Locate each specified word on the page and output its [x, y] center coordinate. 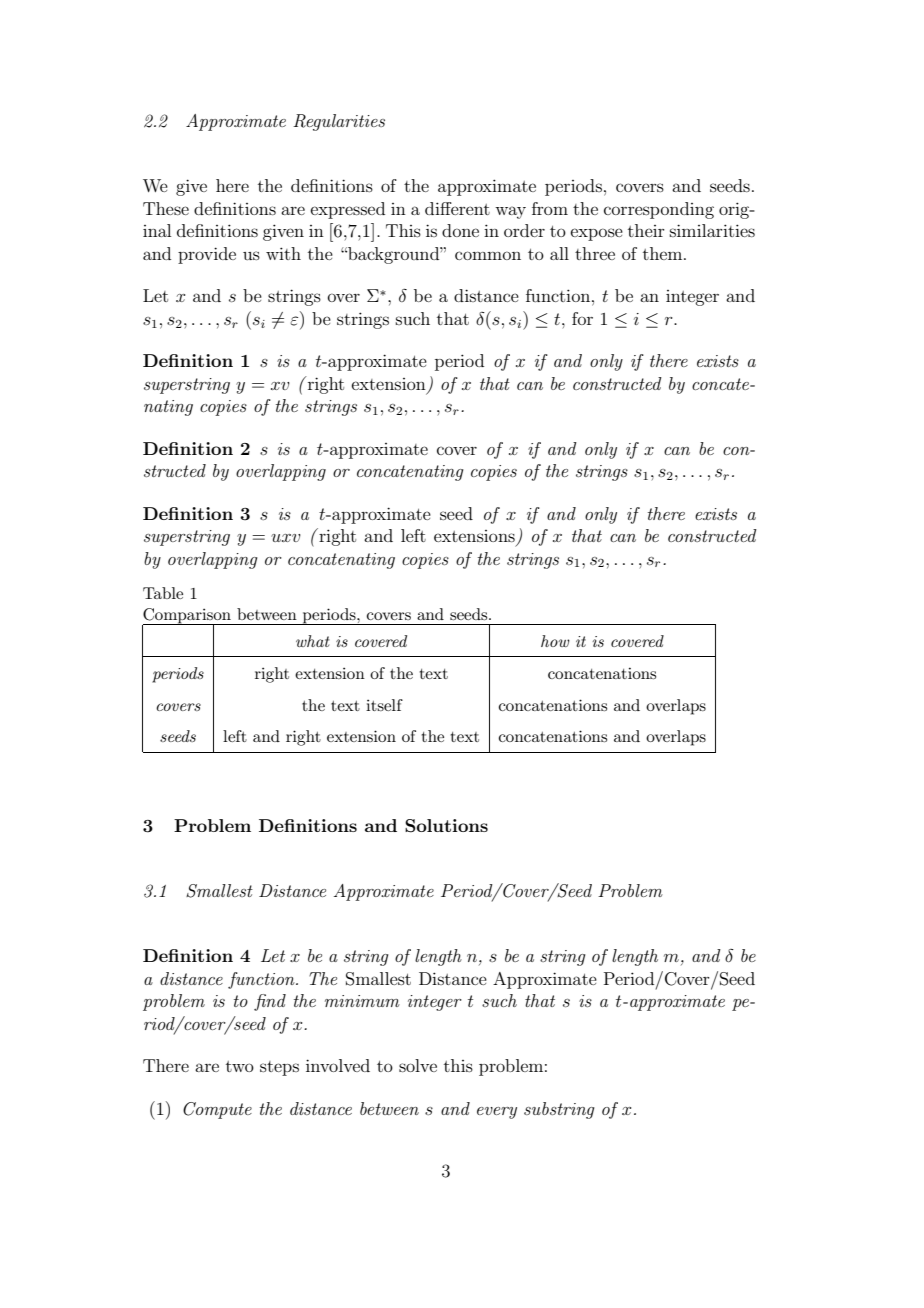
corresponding [659, 210]
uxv [286, 538]
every [497, 1113]
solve [418, 1065]
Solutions [446, 826]
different [457, 208]
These [166, 208]
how [555, 641]
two [240, 1066]
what [313, 641]
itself [384, 705]
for [582, 318]
